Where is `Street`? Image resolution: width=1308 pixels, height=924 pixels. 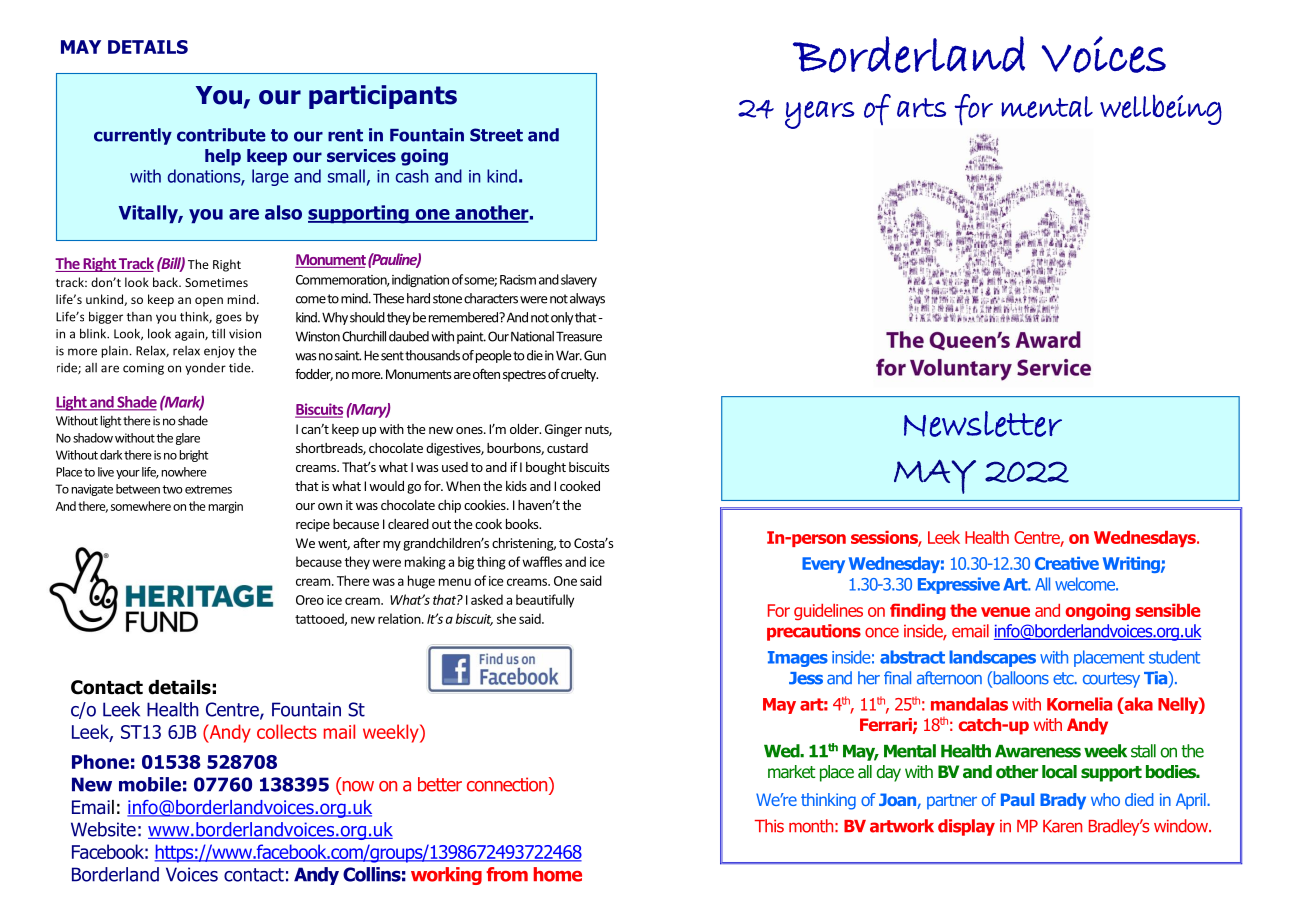
Street is located at coordinates (496, 135).
